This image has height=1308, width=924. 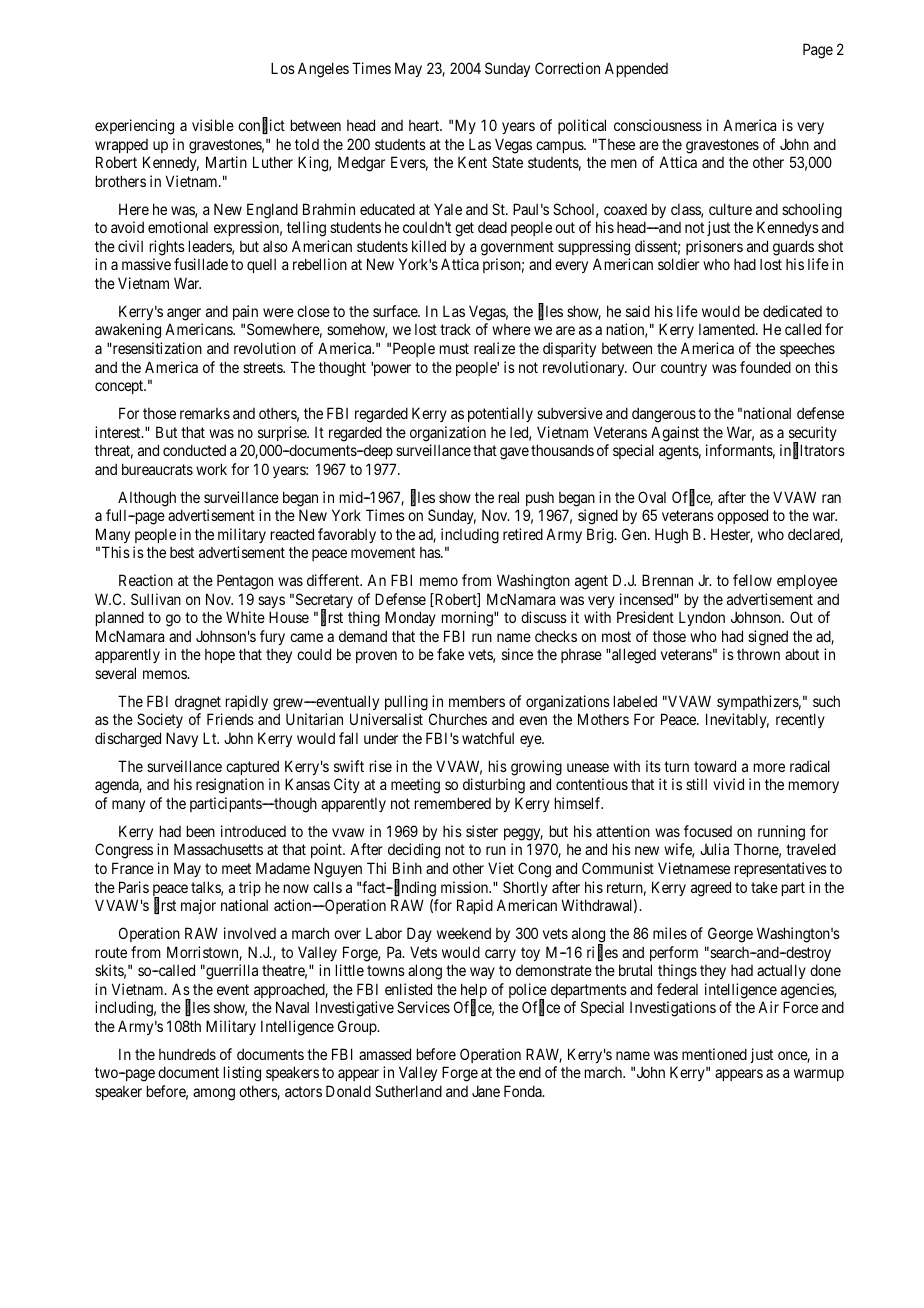 I want to click on members, so click(x=477, y=701).
